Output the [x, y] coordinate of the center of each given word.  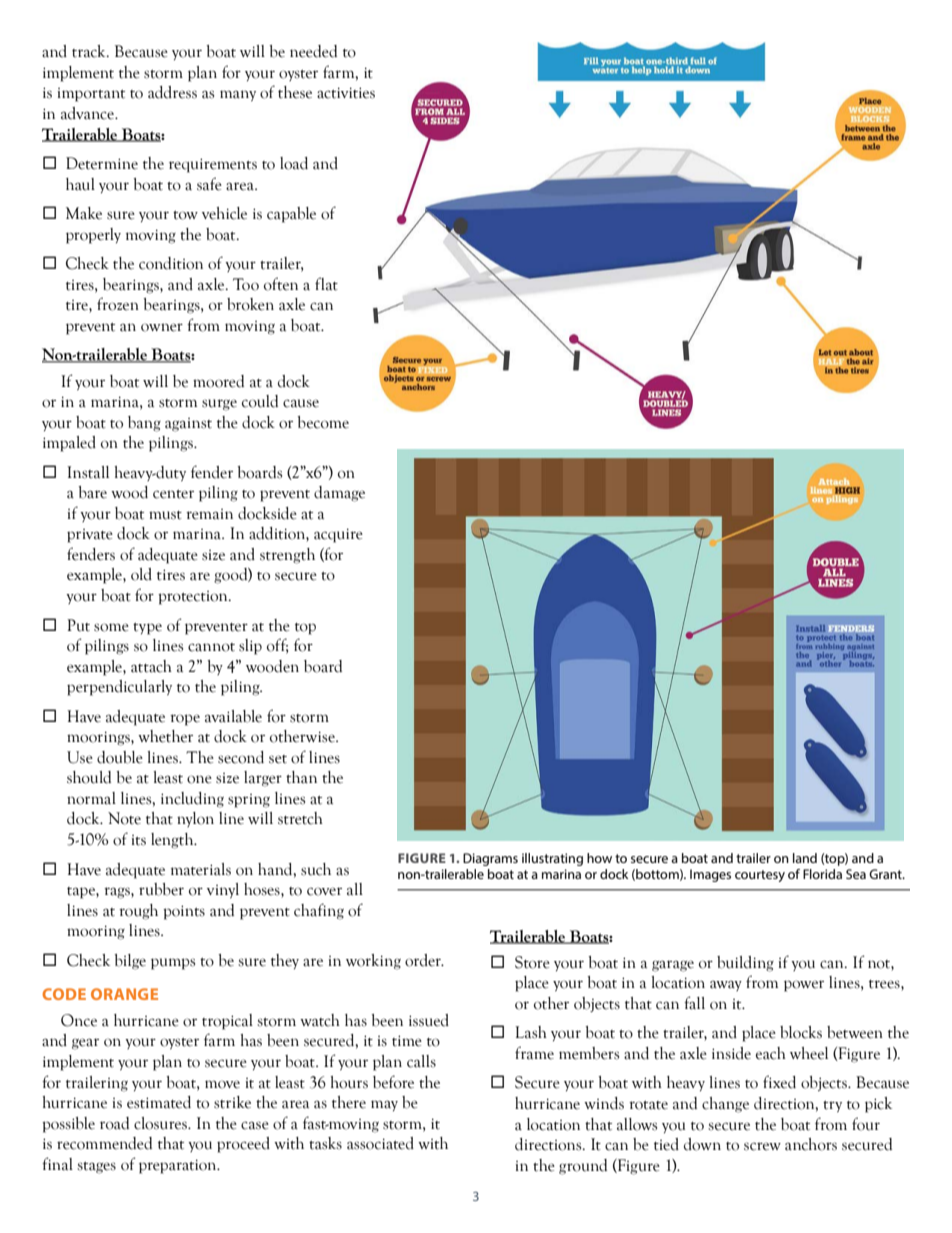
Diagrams [490, 859]
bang [144, 424]
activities [346, 93]
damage [339, 494]
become [323, 422]
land [805, 858]
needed [313, 51]
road [114, 1123]
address [172, 92]
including [192, 800]
